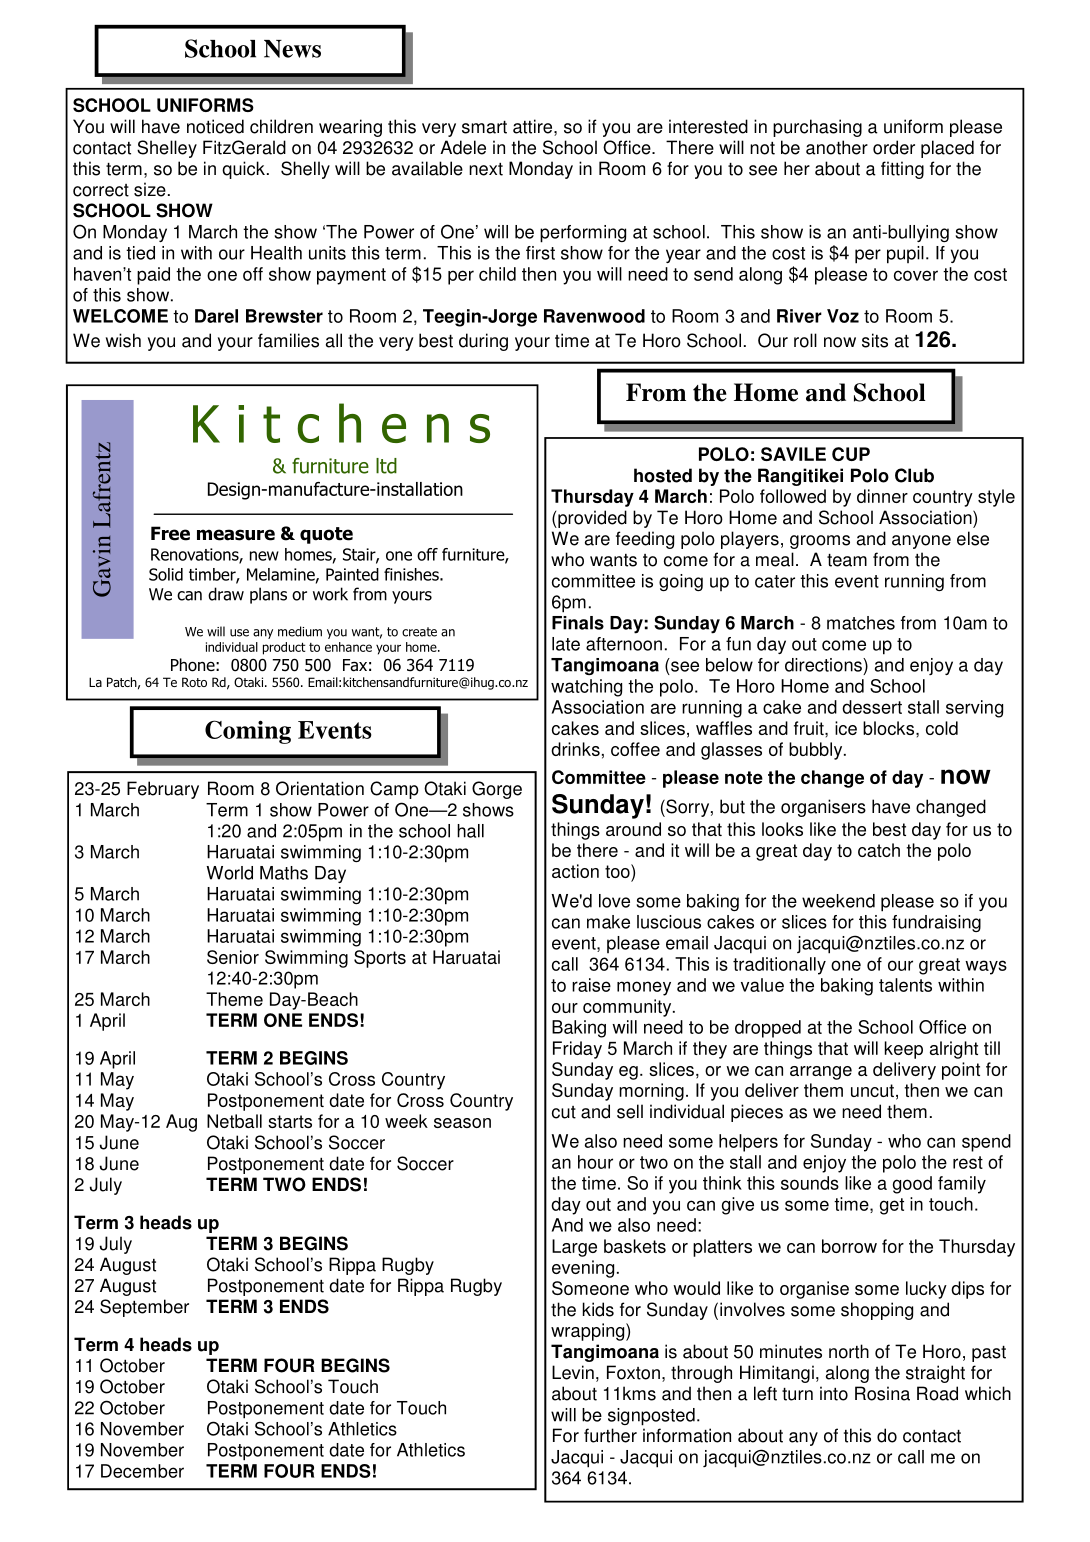  What do you see at coordinates (890, 728) in the document?
I see `blocks` at bounding box center [890, 728].
